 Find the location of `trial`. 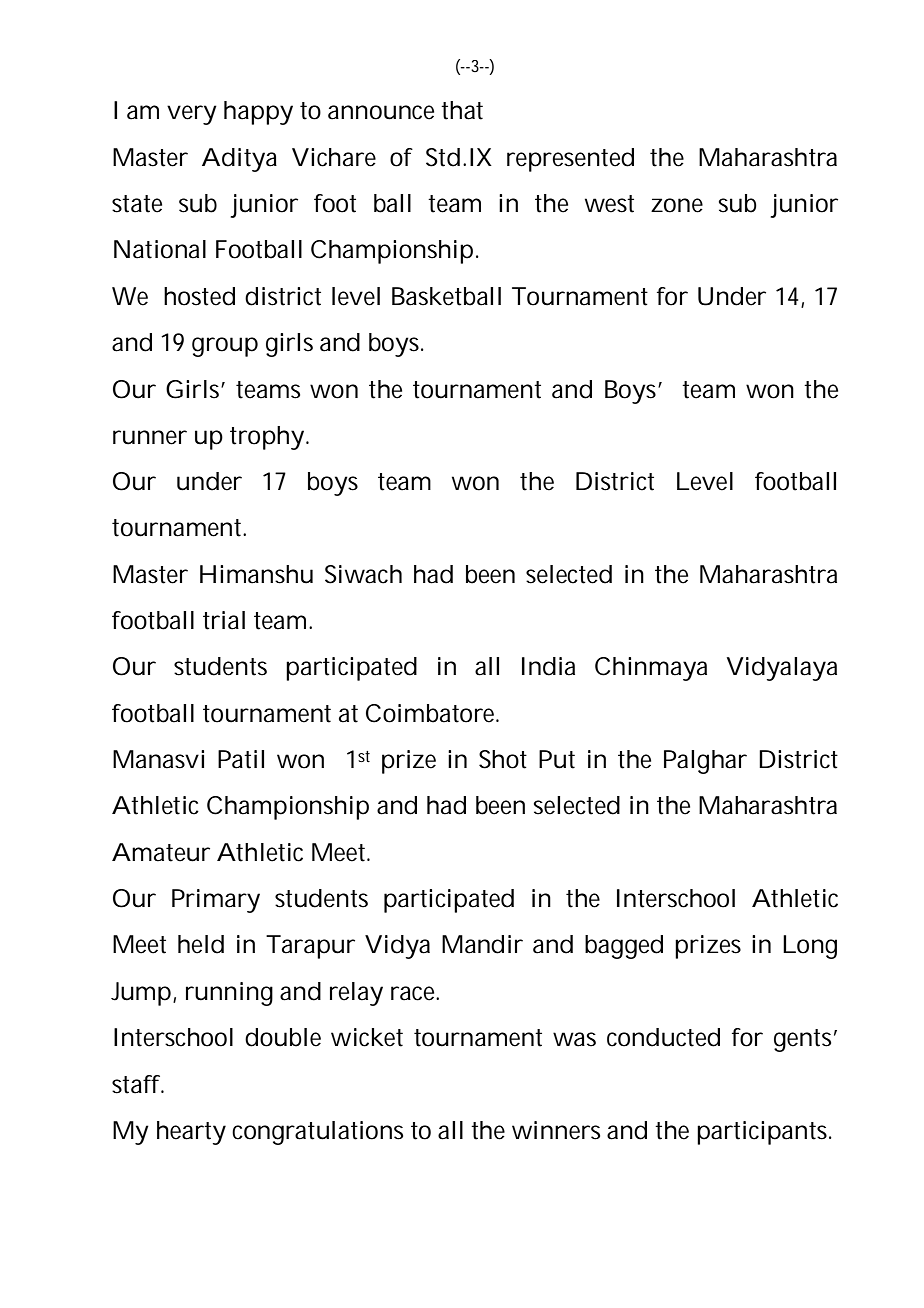

trial is located at coordinates (224, 620).
